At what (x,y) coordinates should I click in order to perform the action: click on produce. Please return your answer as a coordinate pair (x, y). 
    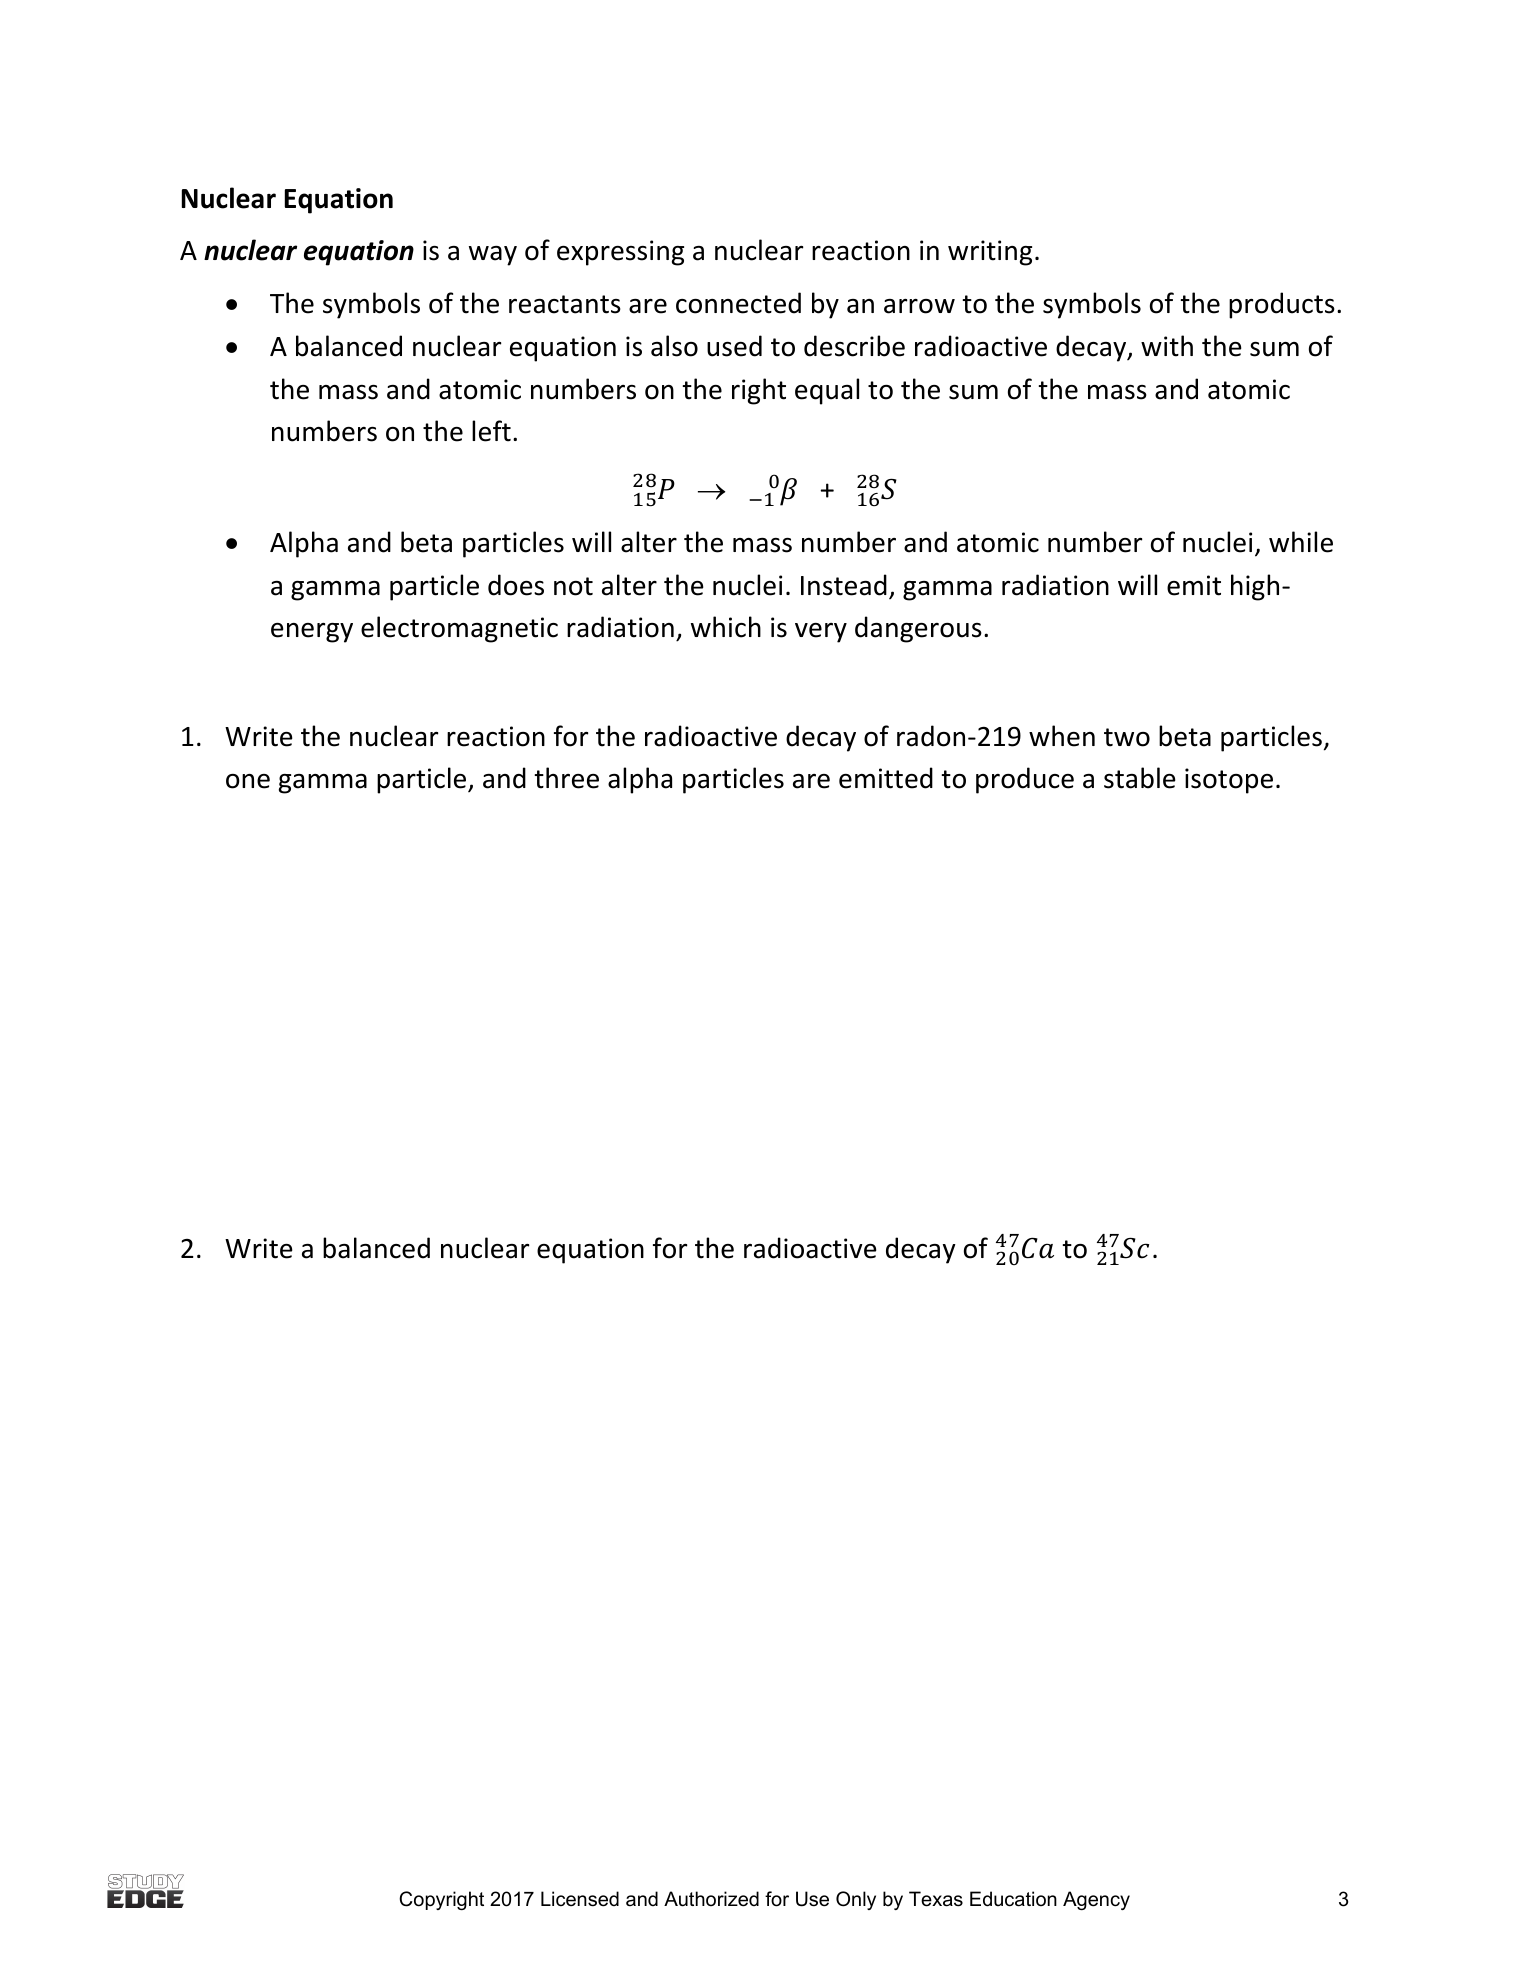
    Looking at the image, I should click on (1025, 780).
